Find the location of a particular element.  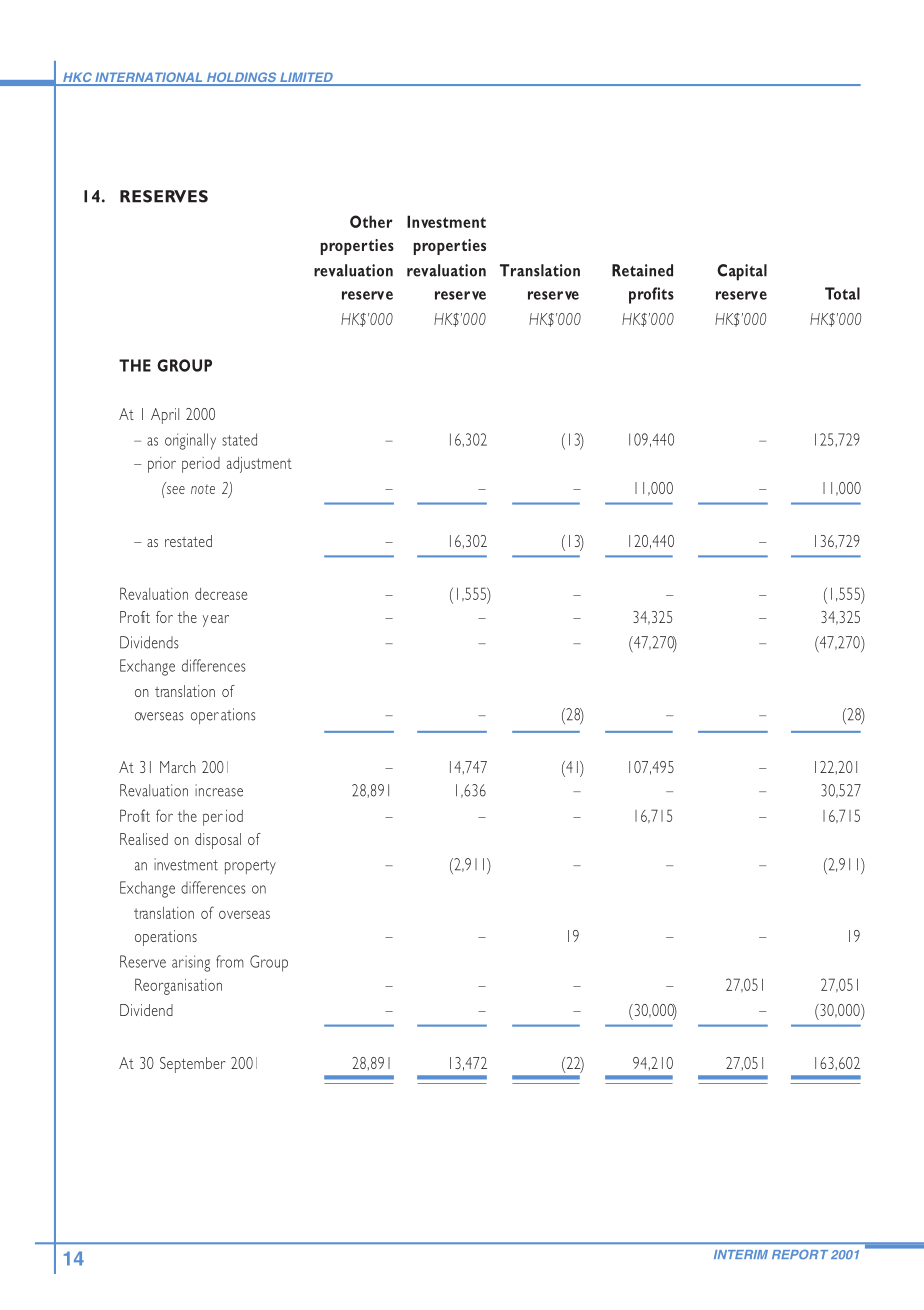

note is located at coordinates (203, 489).
